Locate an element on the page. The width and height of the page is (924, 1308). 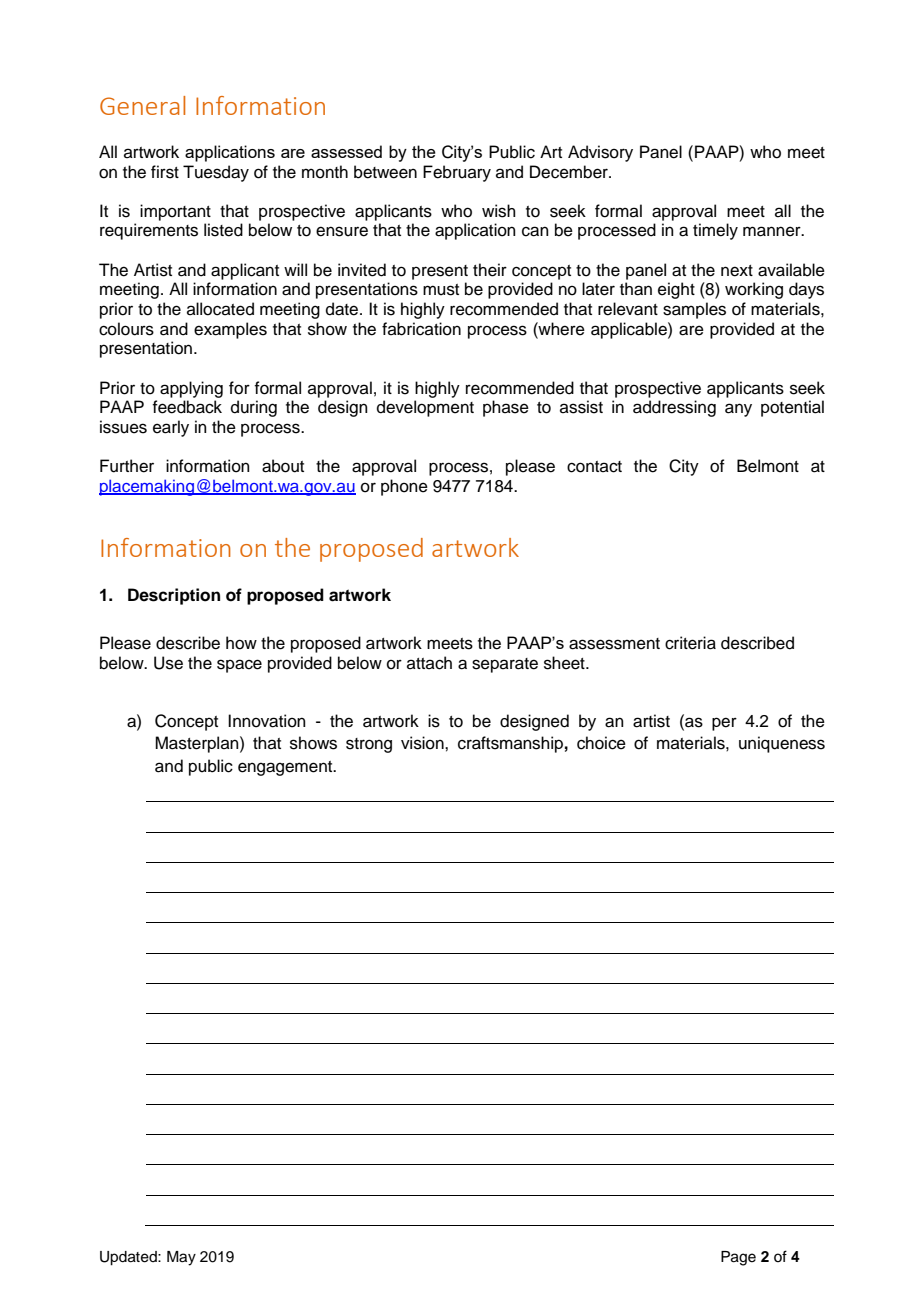
Tuesday is located at coordinates (216, 173).
